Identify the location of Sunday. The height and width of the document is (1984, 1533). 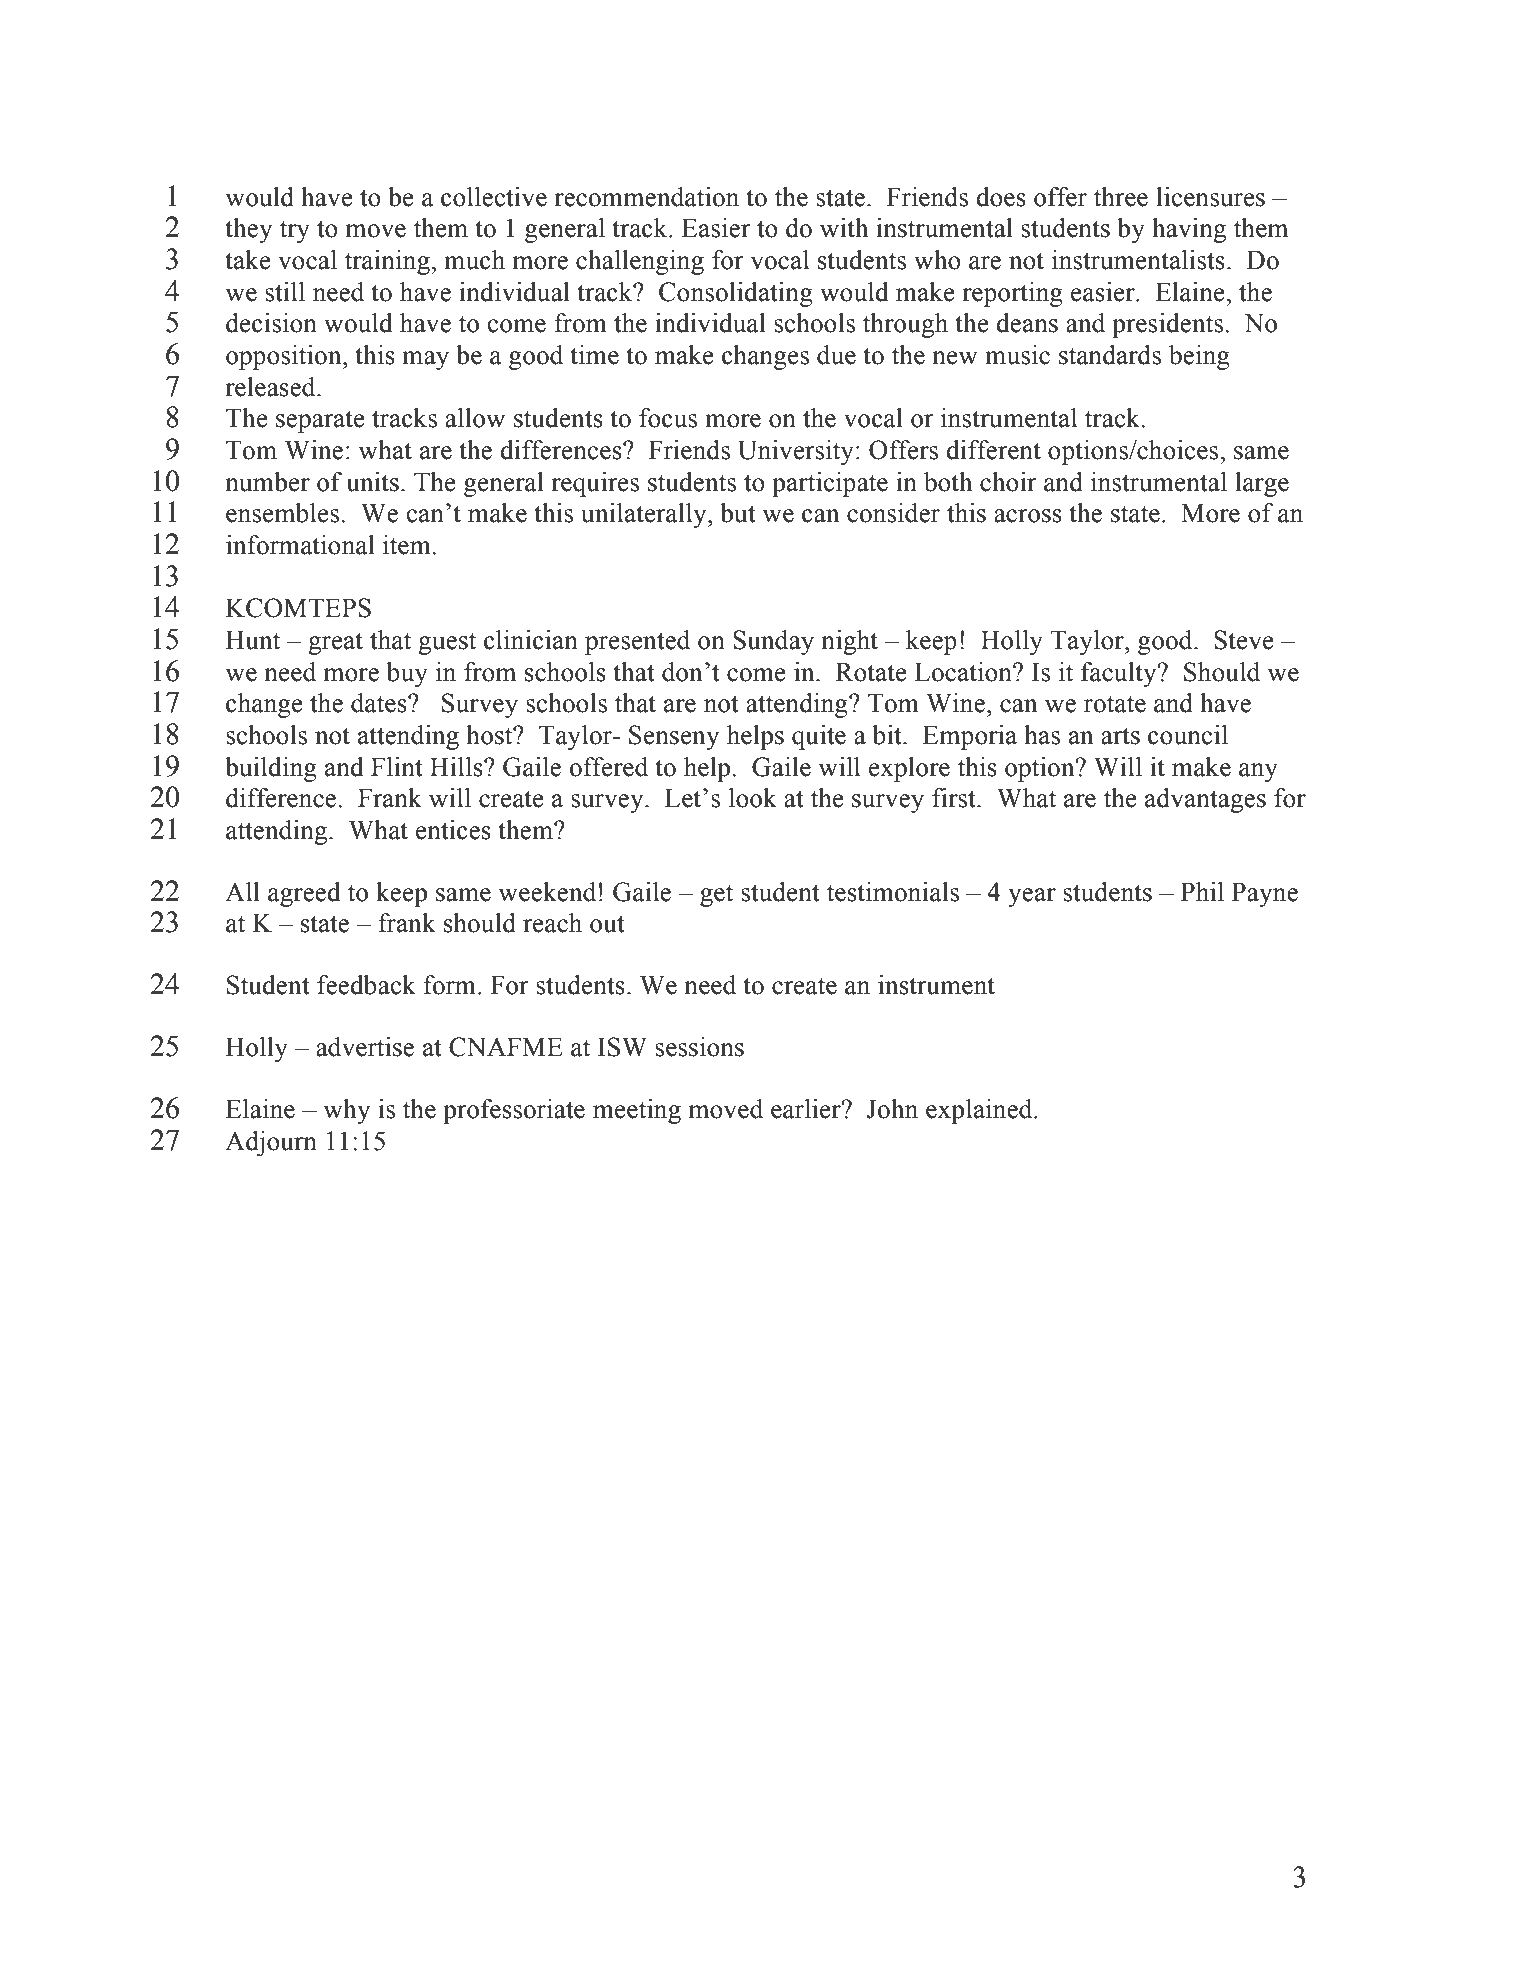
(773, 642).
